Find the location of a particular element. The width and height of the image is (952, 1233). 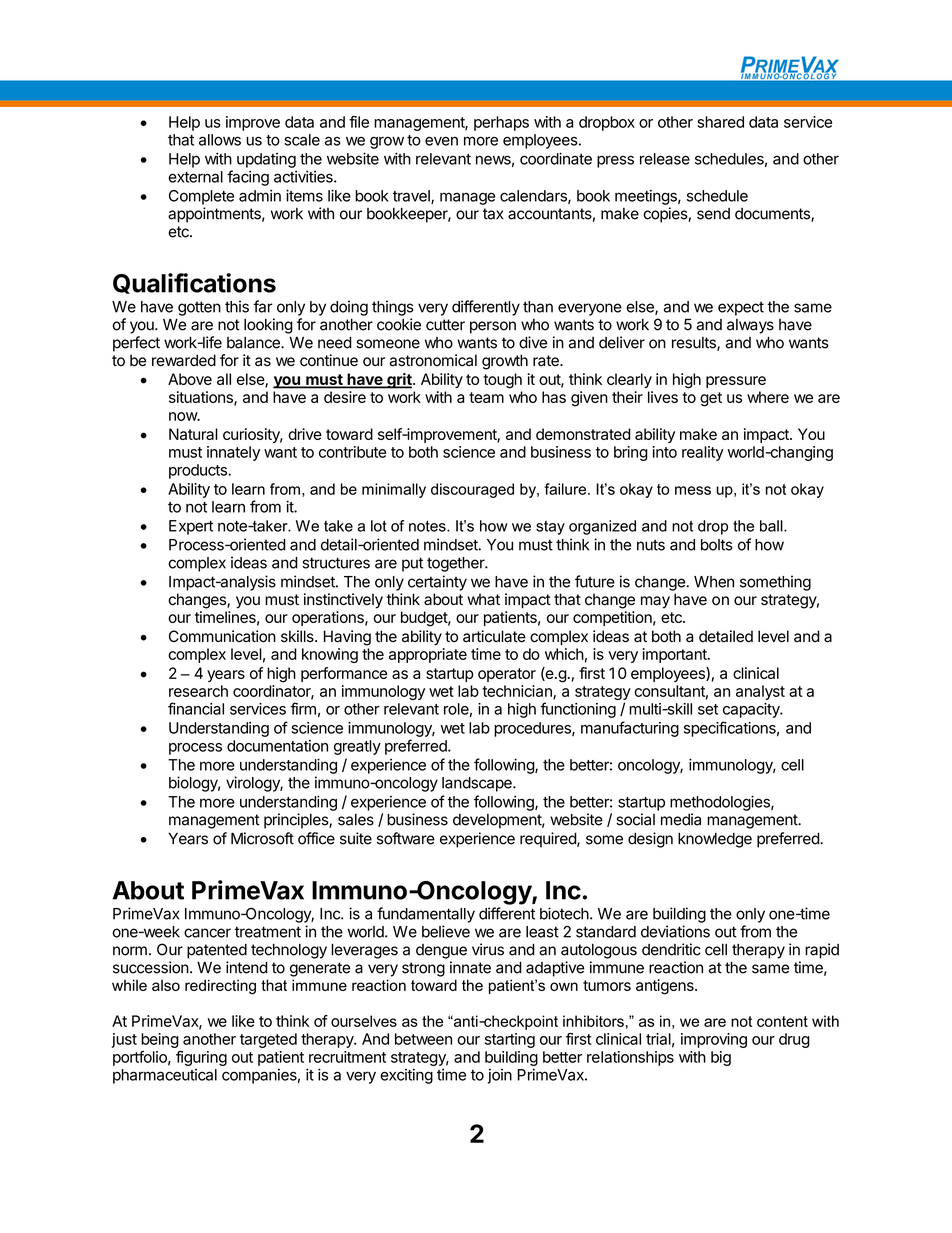

financial is located at coordinates (196, 708).
